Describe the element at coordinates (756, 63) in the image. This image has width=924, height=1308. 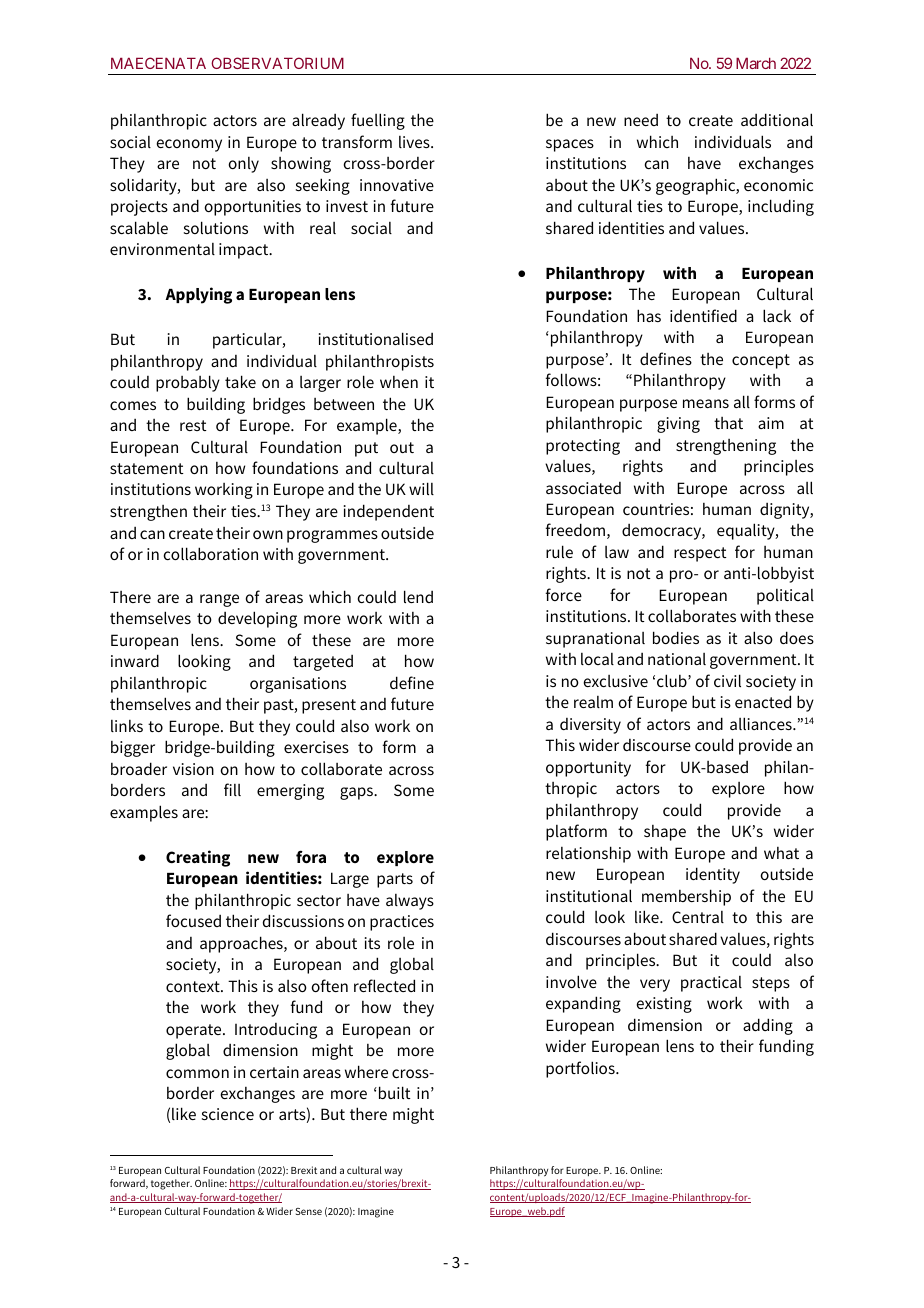
I see `March` at that location.
